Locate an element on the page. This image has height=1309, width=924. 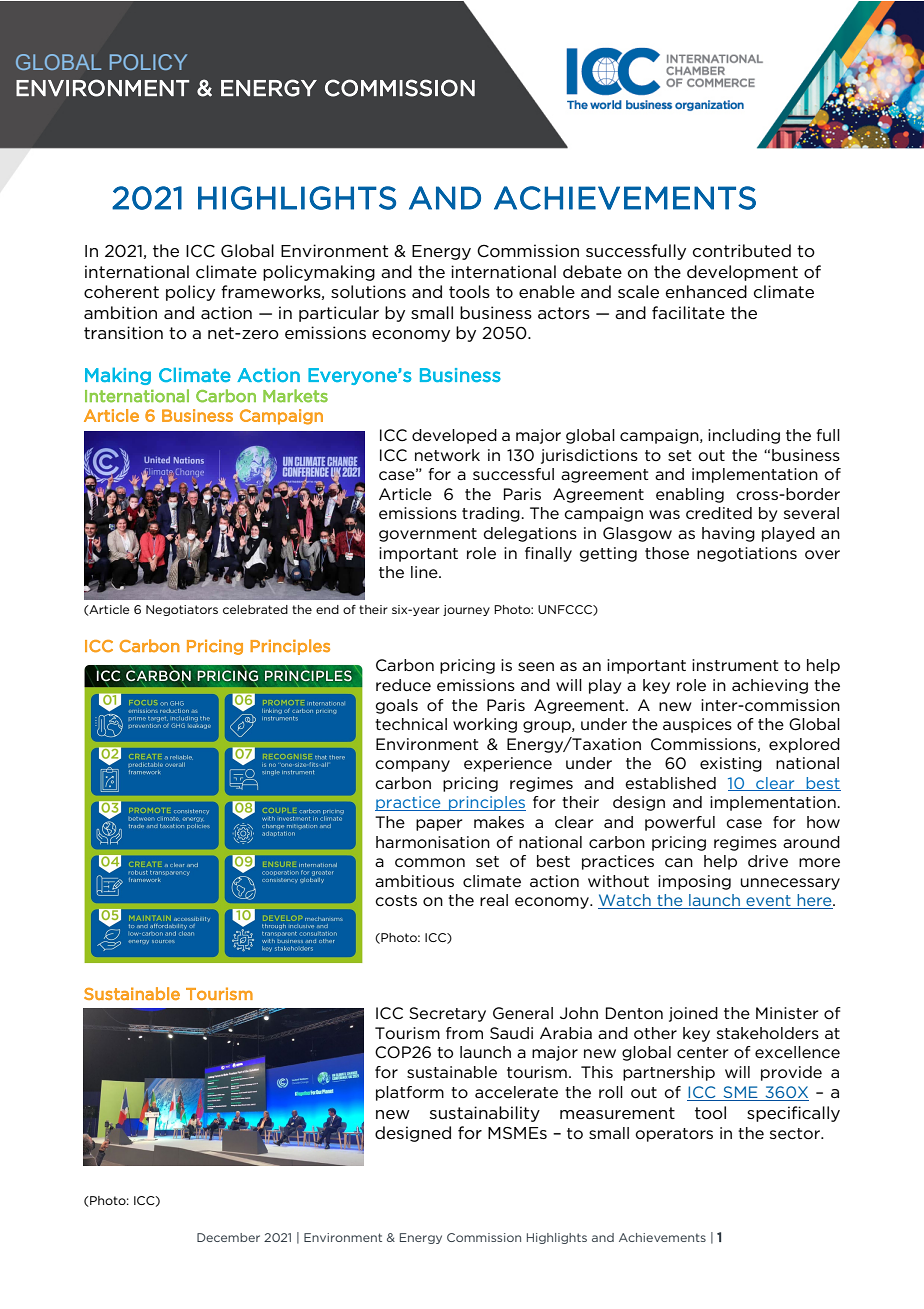
ambition is located at coordinates (120, 312).
